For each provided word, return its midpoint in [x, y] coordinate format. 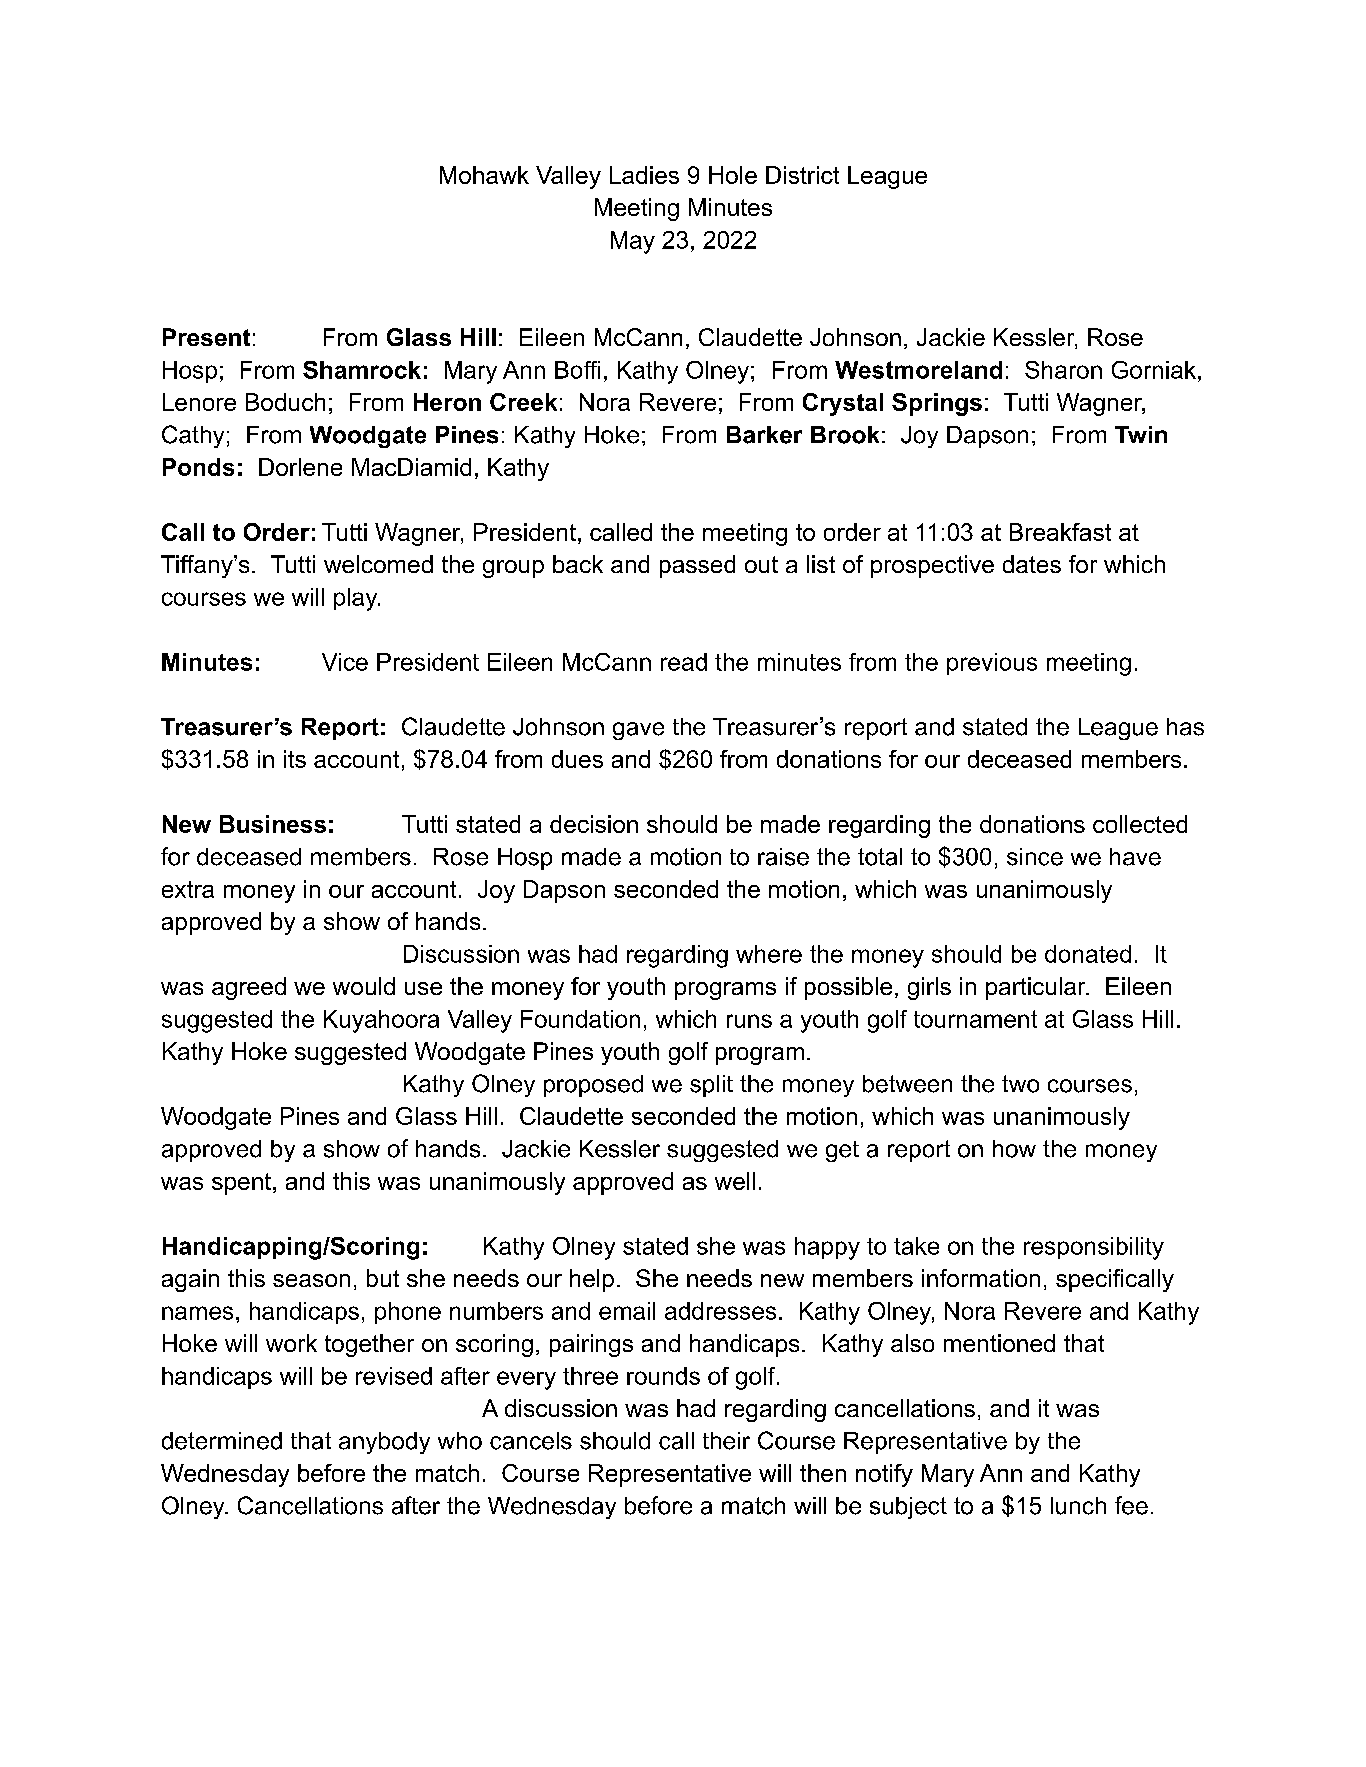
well [735, 1181]
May [633, 242]
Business [273, 824]
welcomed [378, 564]
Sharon [1063, 370]
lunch [1078, 1506]
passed [697, 566]
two [1020, 1084]
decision [594, 824]
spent [241, 1184]
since [1035, 857]
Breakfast [1060, 532]
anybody [384, 1443]
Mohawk [484, 175]
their [726, 1441]
